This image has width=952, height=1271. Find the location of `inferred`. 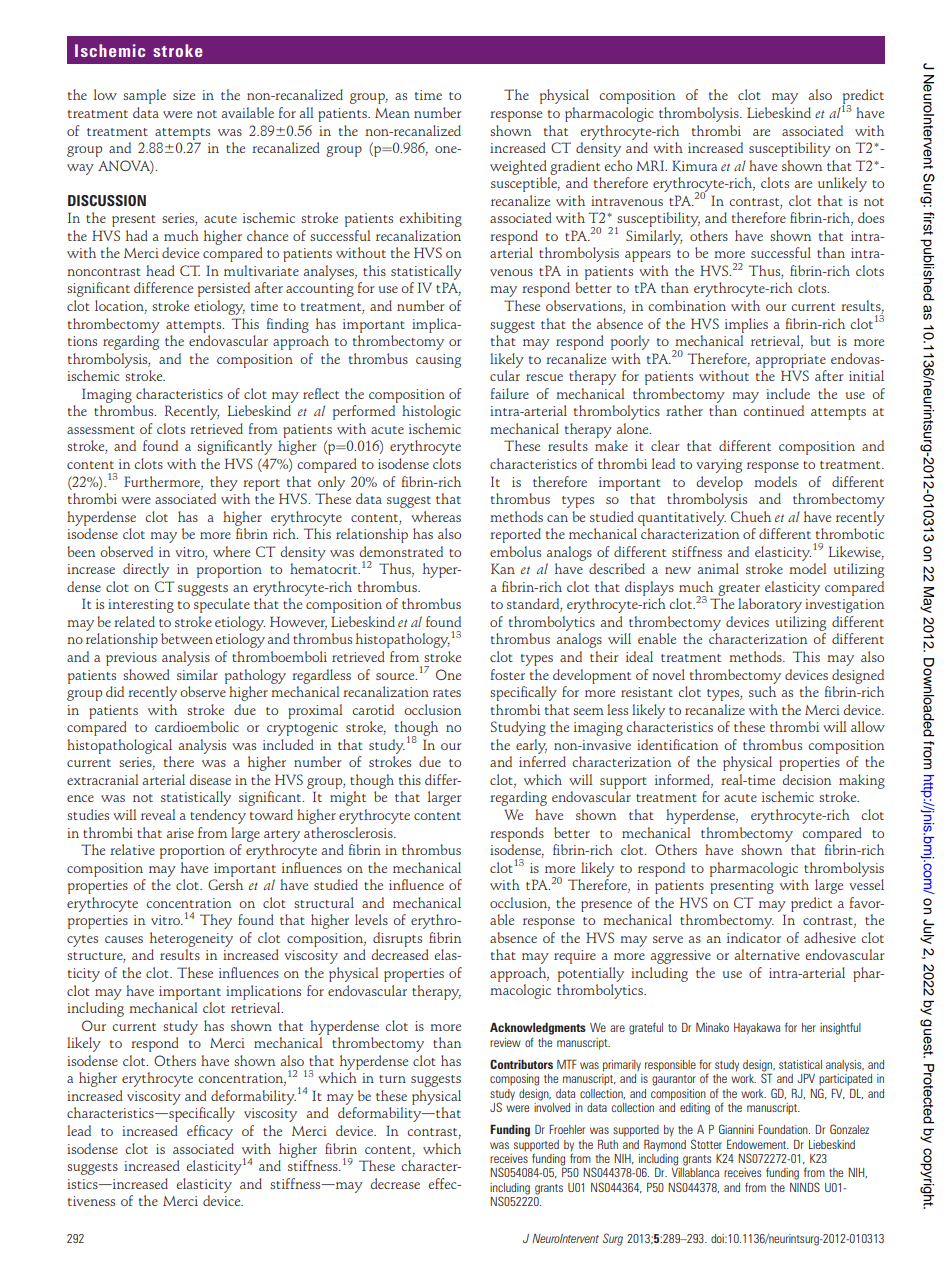

inferred is located at coordinates (542, 761).
